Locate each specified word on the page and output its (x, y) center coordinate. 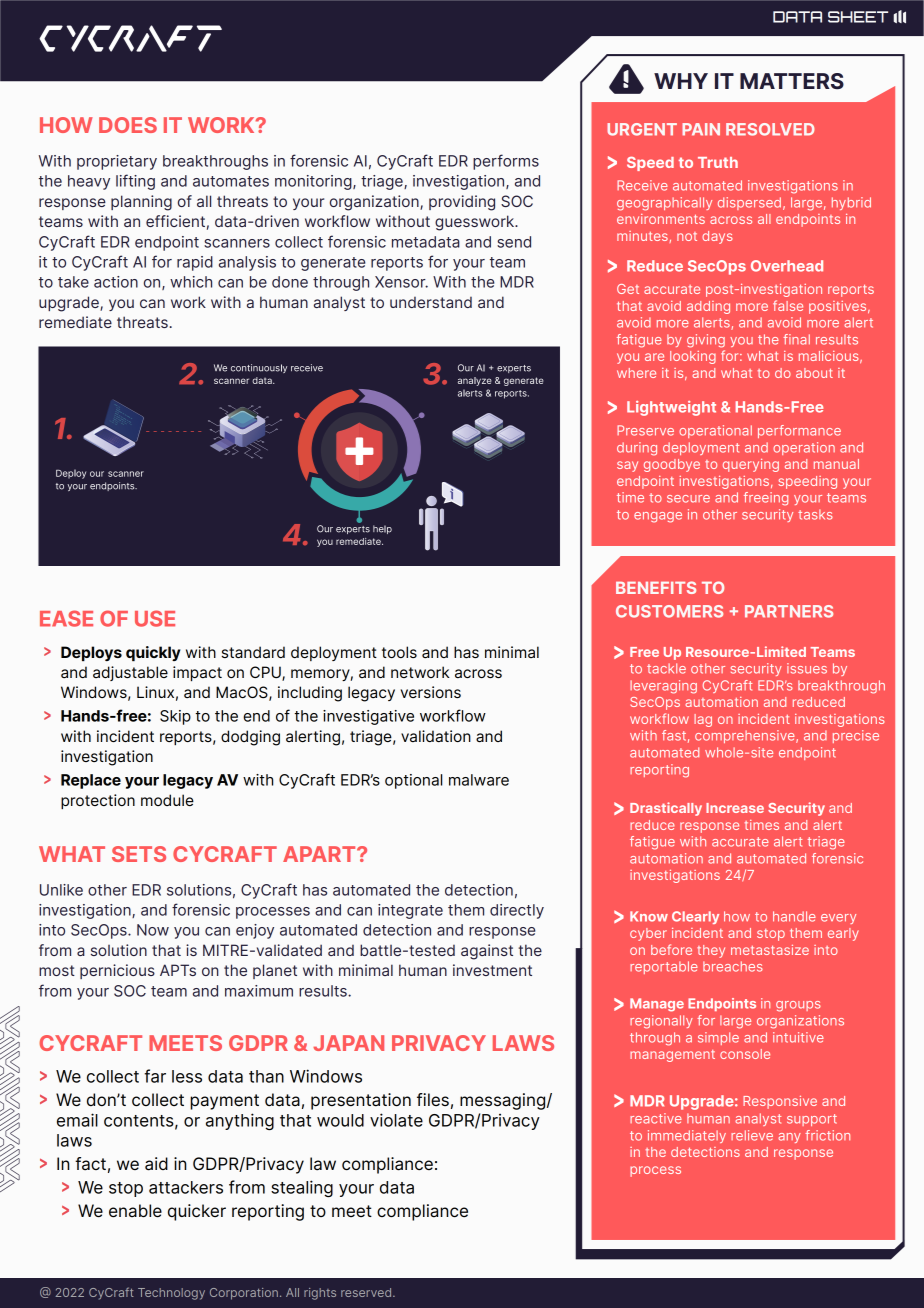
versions (431, 692)
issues (807, 668)
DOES (128, 125)
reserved (367, 1292)
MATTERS (792, 81)
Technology (171, 1294)
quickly (153, 654)
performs (506, 162)
